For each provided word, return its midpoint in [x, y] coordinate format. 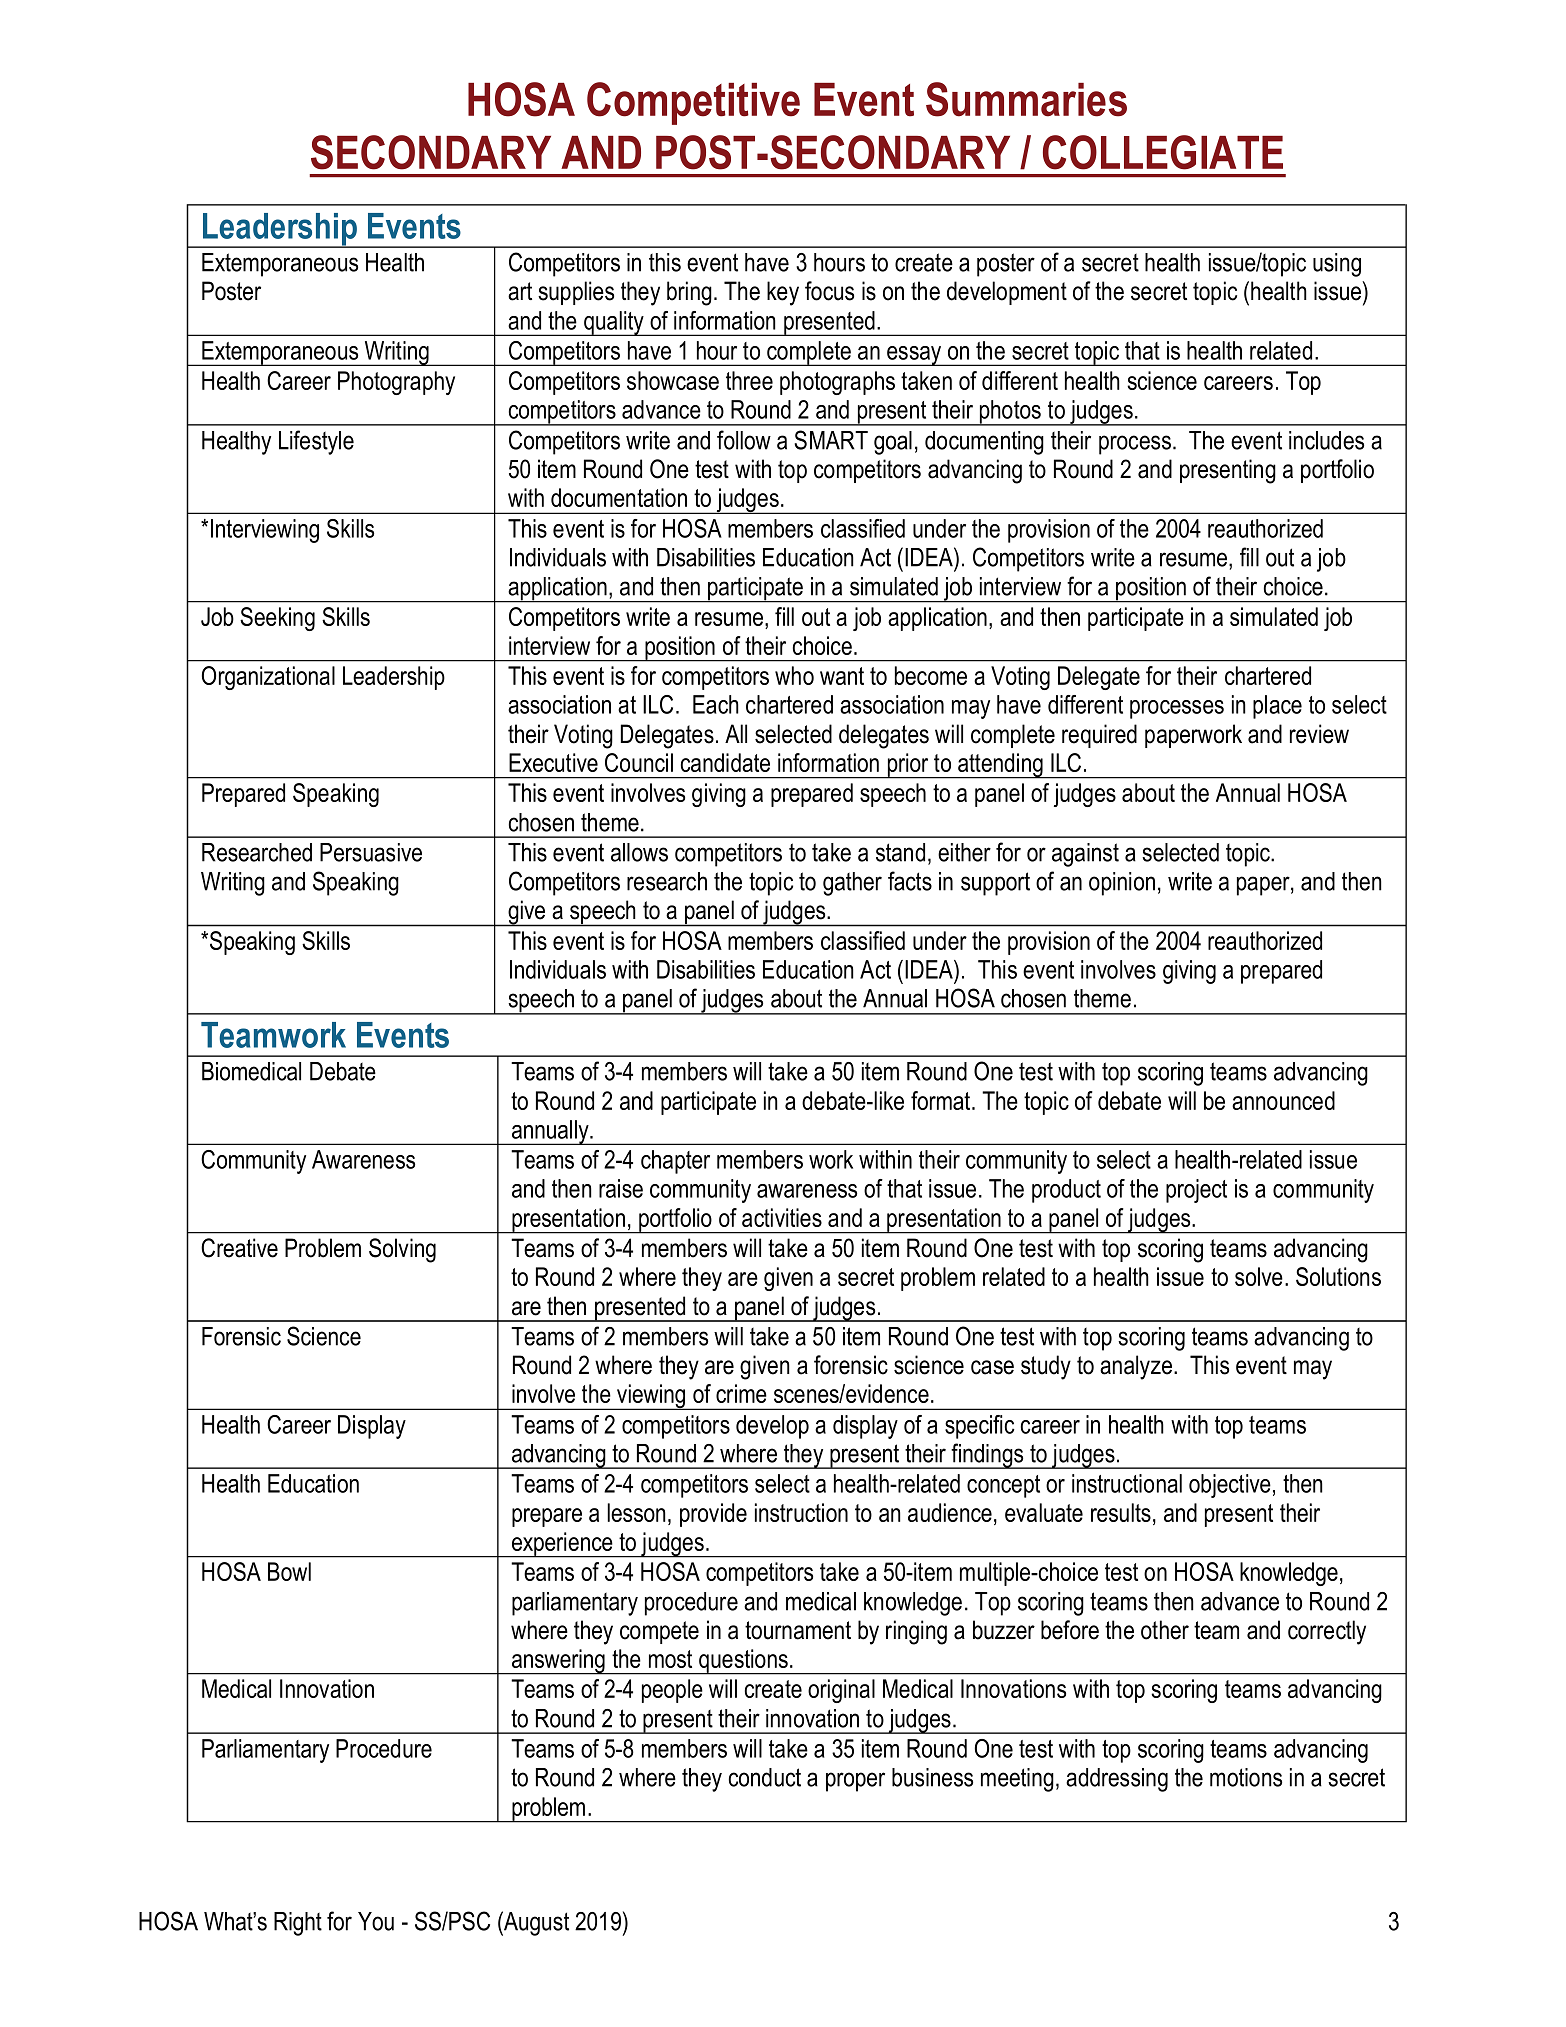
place [1277, 707]
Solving [402, 1250]
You [376, 1921]
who [794, 675]
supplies [576, 293]
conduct [765, 1777]
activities [782, 1217]
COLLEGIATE [1163, 152]
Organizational [268, 678]
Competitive [693, 103]
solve [1259, 1276]
